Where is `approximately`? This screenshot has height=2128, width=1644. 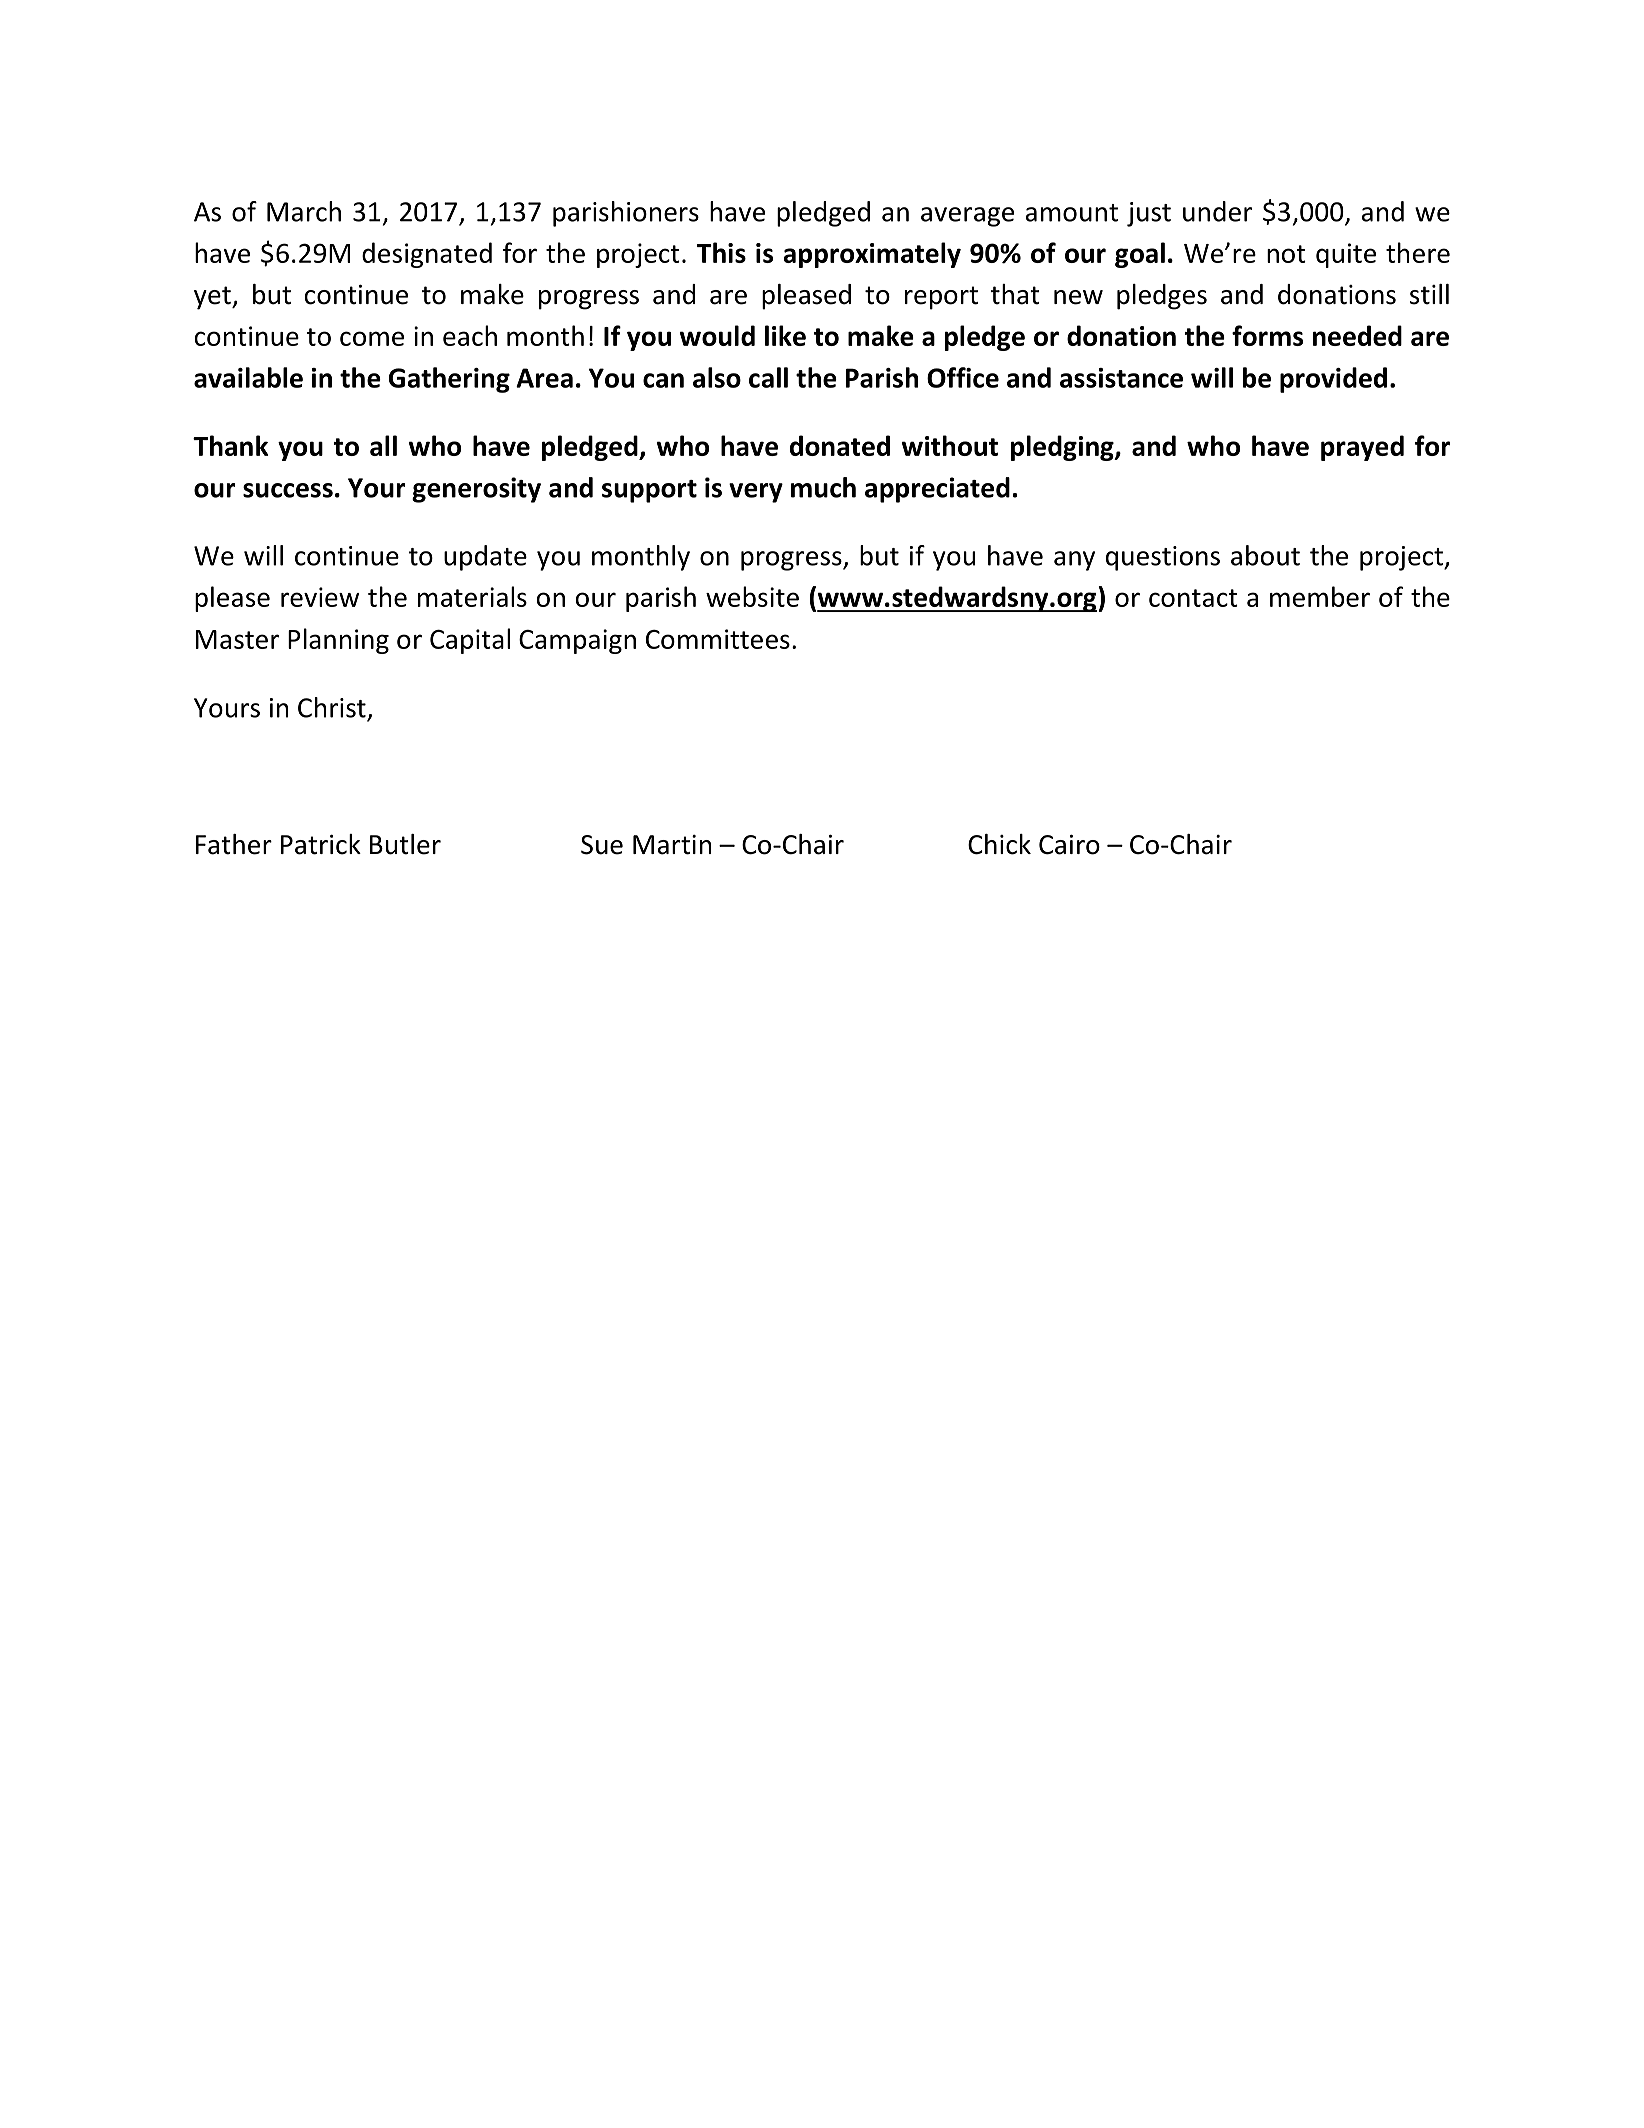
approximately is located at coordinates (872, 255).
